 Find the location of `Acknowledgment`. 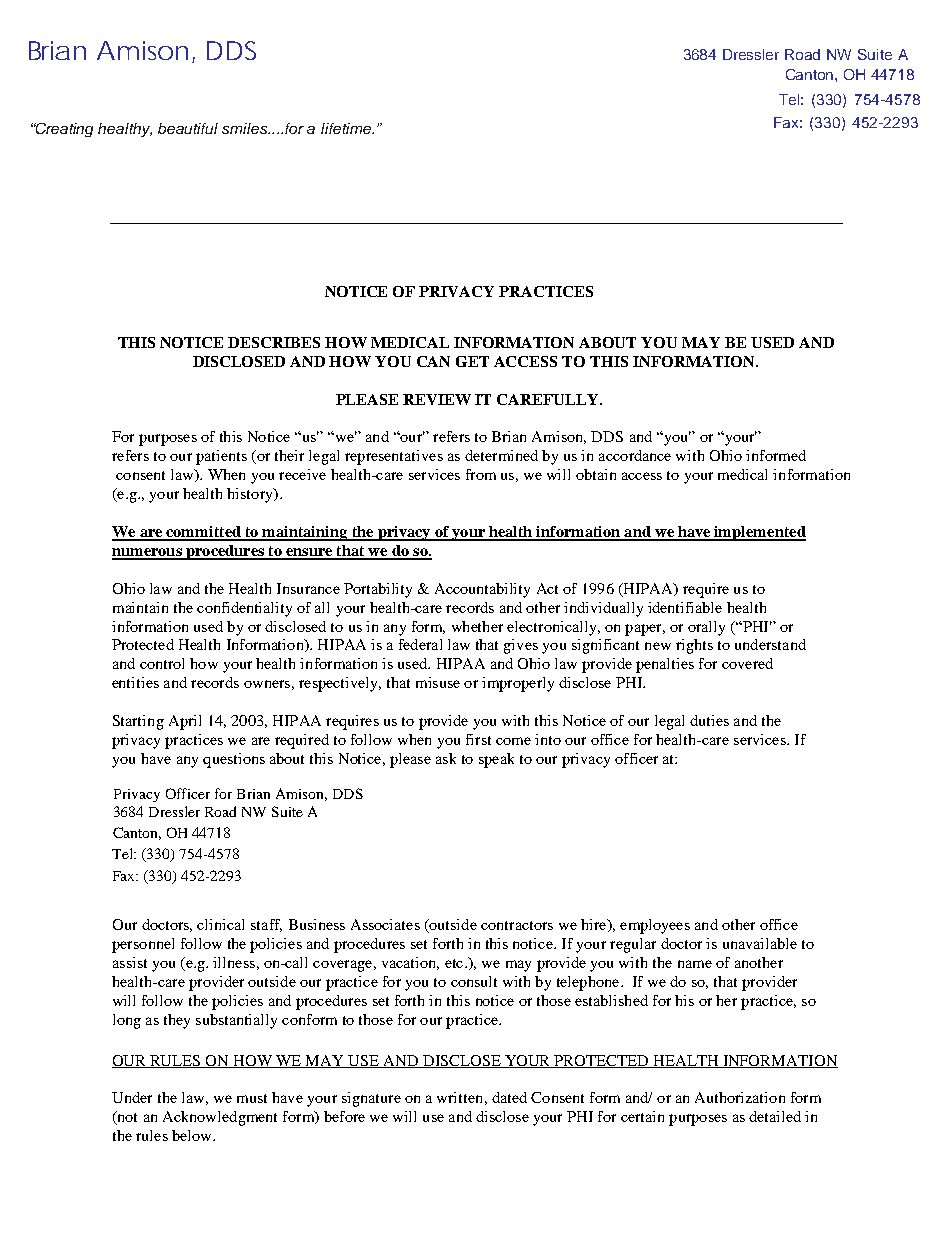

Acknowledgment is located at coordinates (220, 1118).
